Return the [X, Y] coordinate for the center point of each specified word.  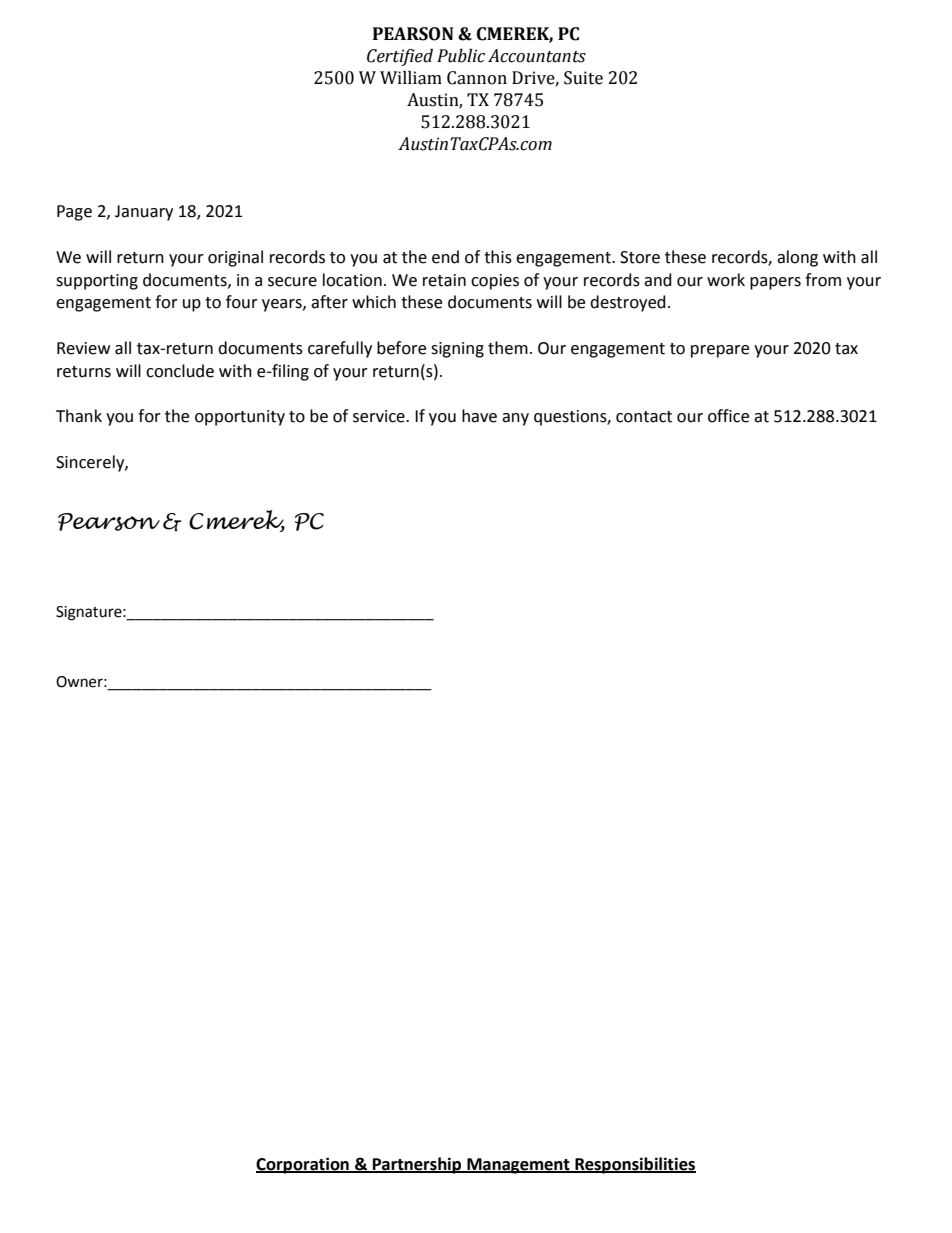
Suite [583, 78]
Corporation [303, 1165]
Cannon [477, 78]
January [144, 213]
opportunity [240, 418]
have [479, 416]
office [728, 416]
